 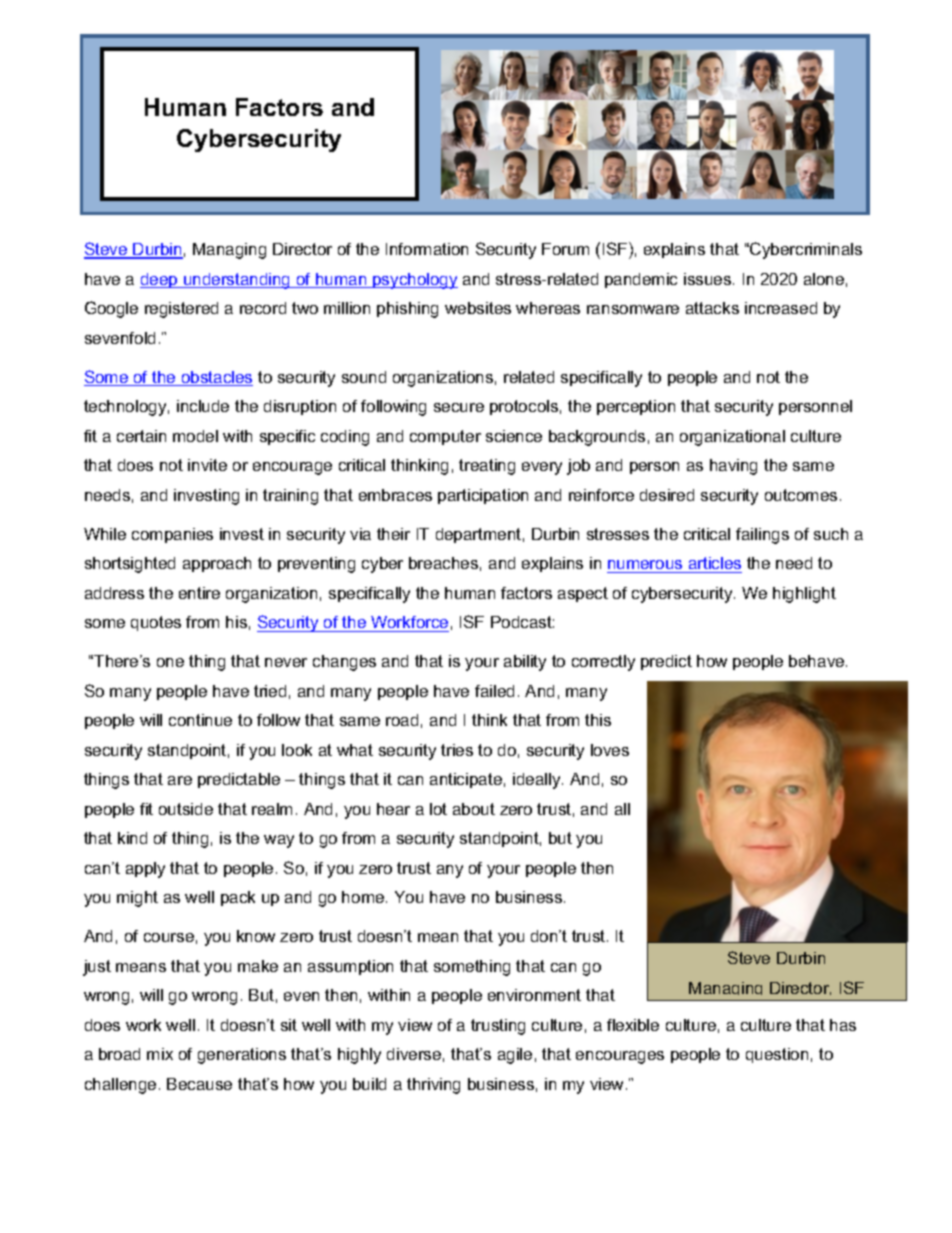 I want to click on issues, so click(x=709, y=279).
